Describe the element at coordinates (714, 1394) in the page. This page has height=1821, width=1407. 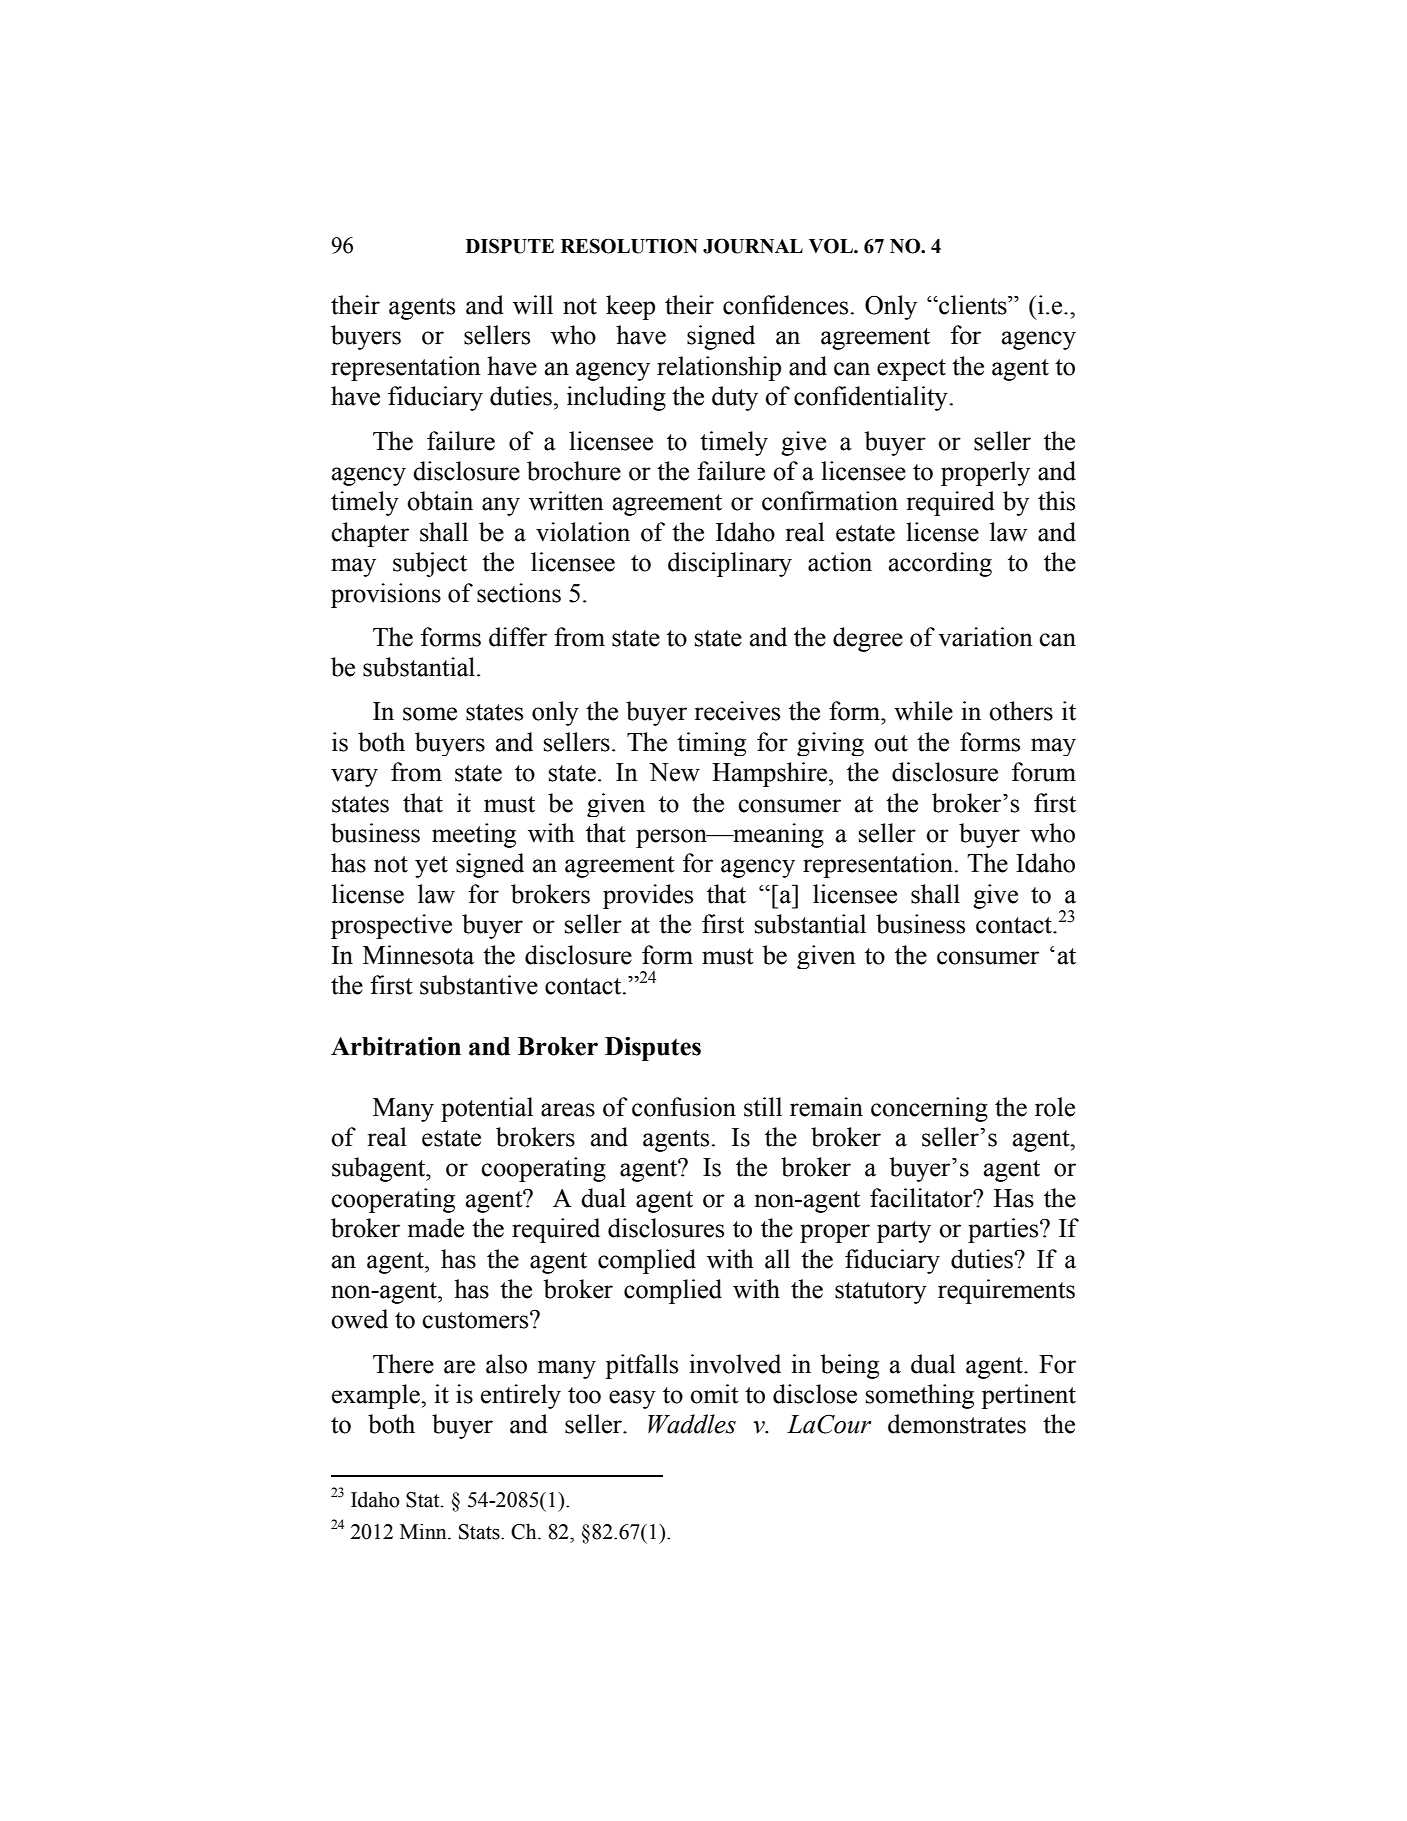
I see `omit` at that location.
